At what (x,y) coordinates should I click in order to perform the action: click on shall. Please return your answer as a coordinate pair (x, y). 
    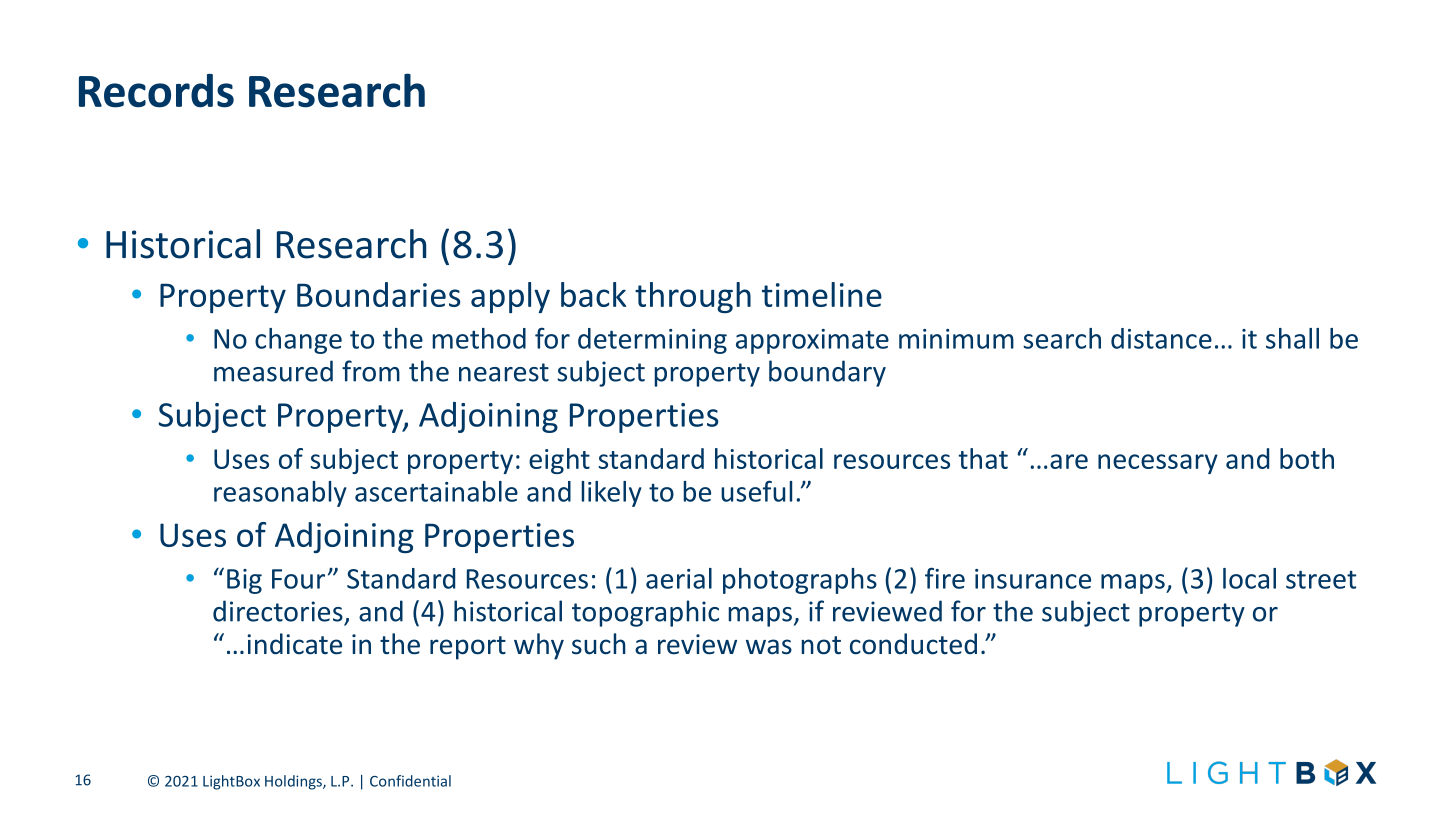
    Looking at the image, I should click on (1292, 338).
